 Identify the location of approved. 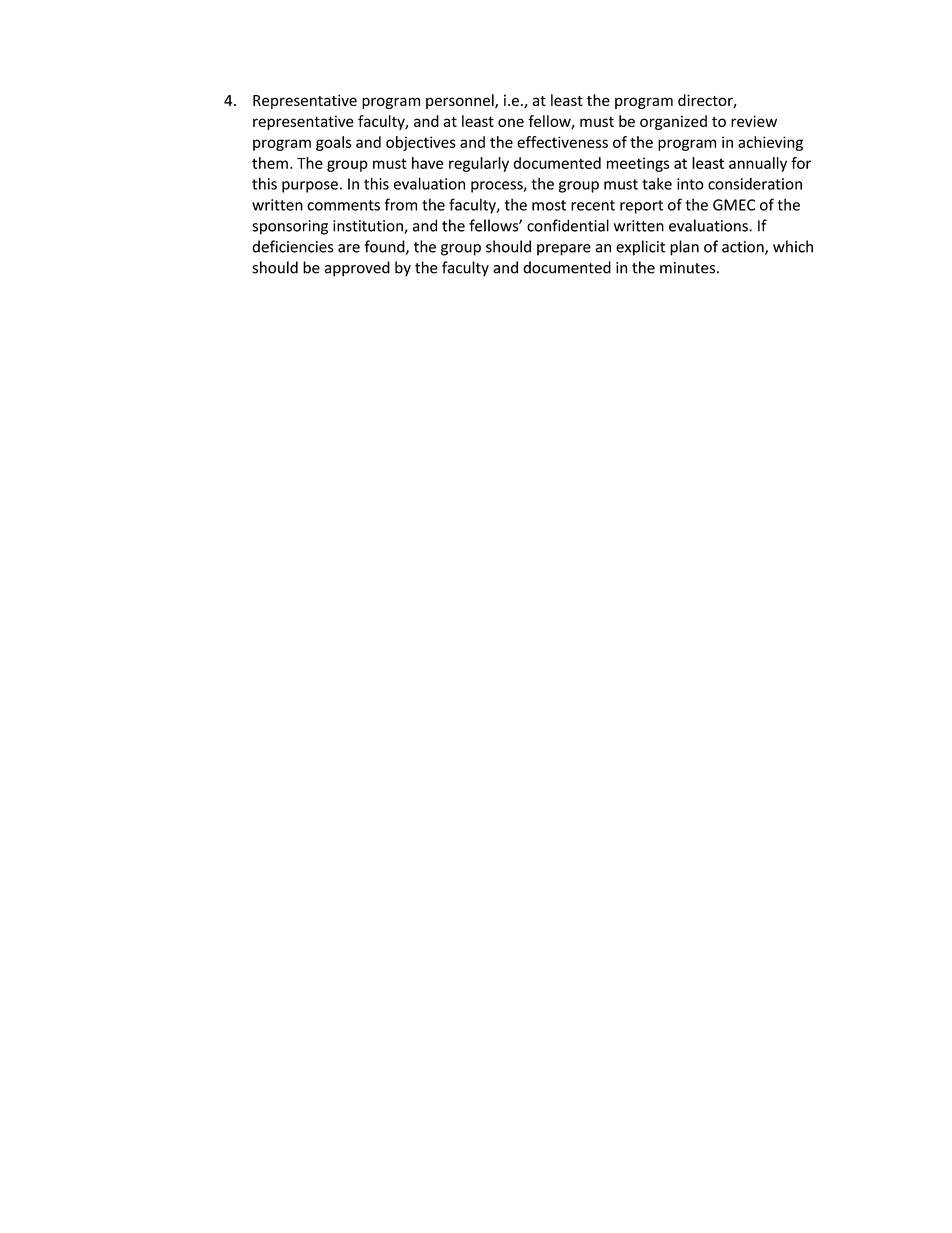
(357, 269).
